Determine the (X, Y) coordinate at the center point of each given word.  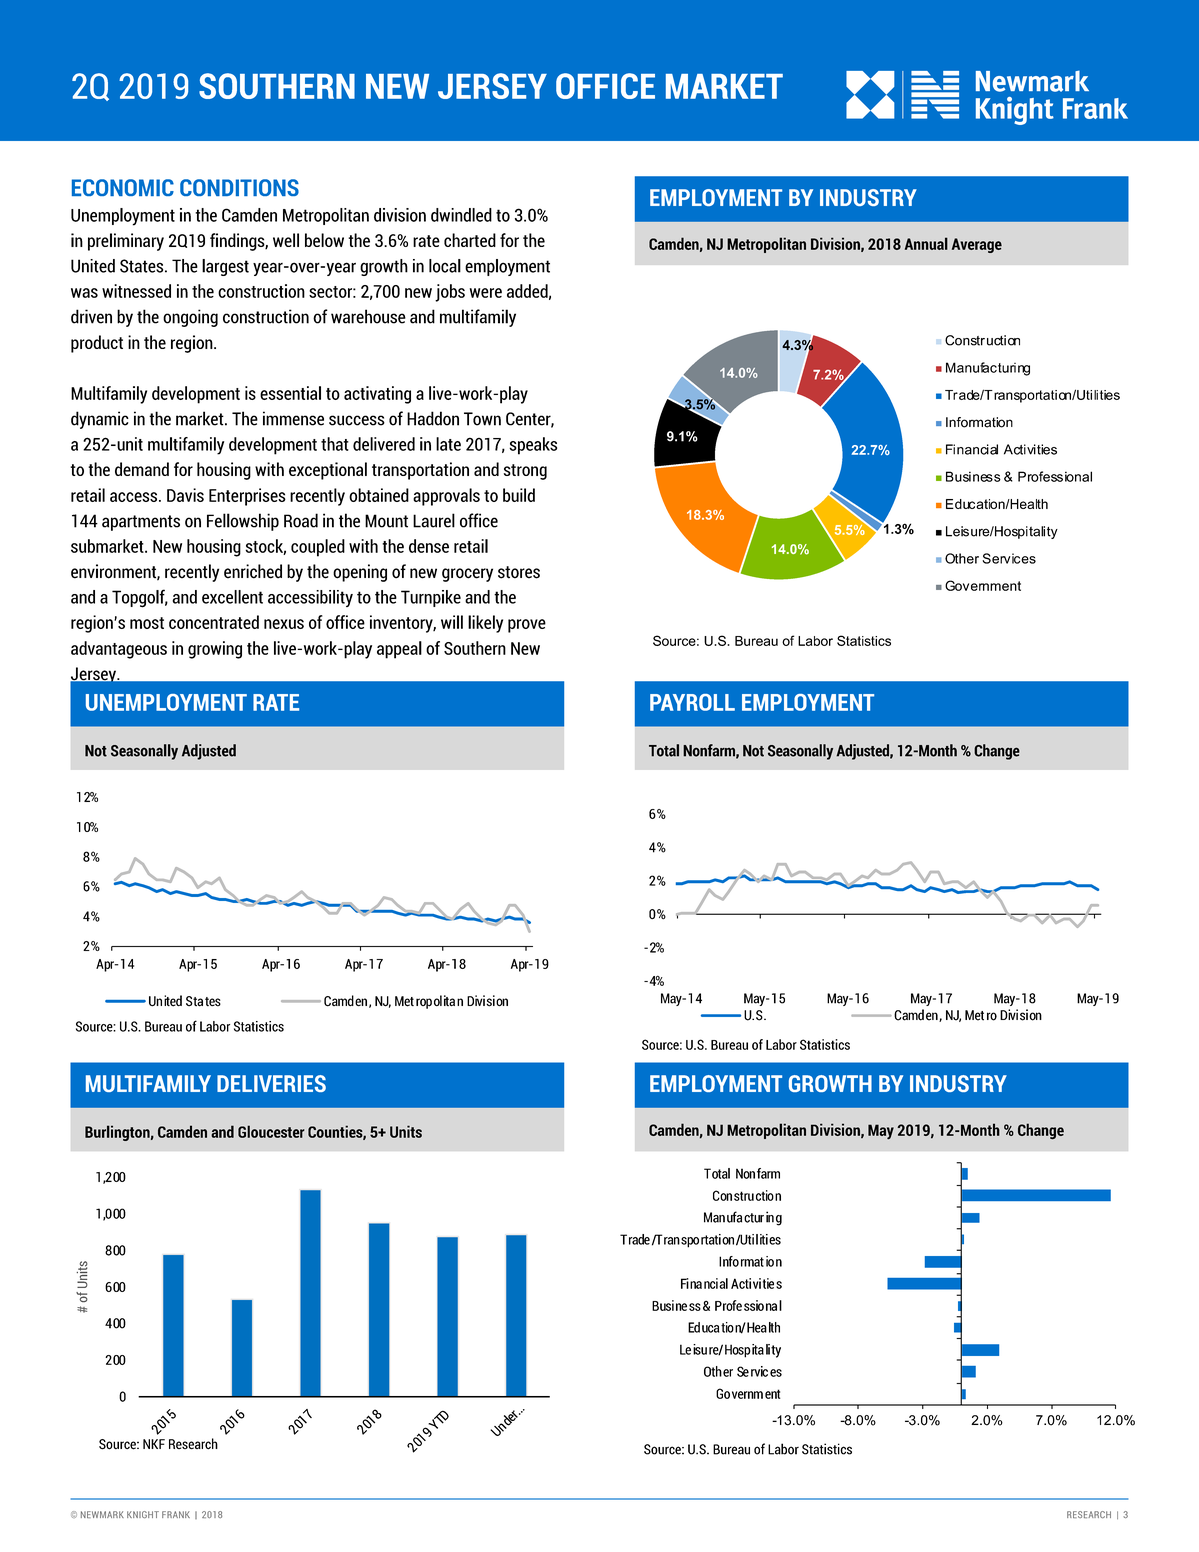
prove (527, 626)
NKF (154, 1444)
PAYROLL (692, 702)
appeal (399, 650)
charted (470, 240)
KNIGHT (143, 1514)
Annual (926, 243)
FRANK (176, 1514)
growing (215, 650)
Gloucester (271, 1131)
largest (225, 267)
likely (485, 624)
